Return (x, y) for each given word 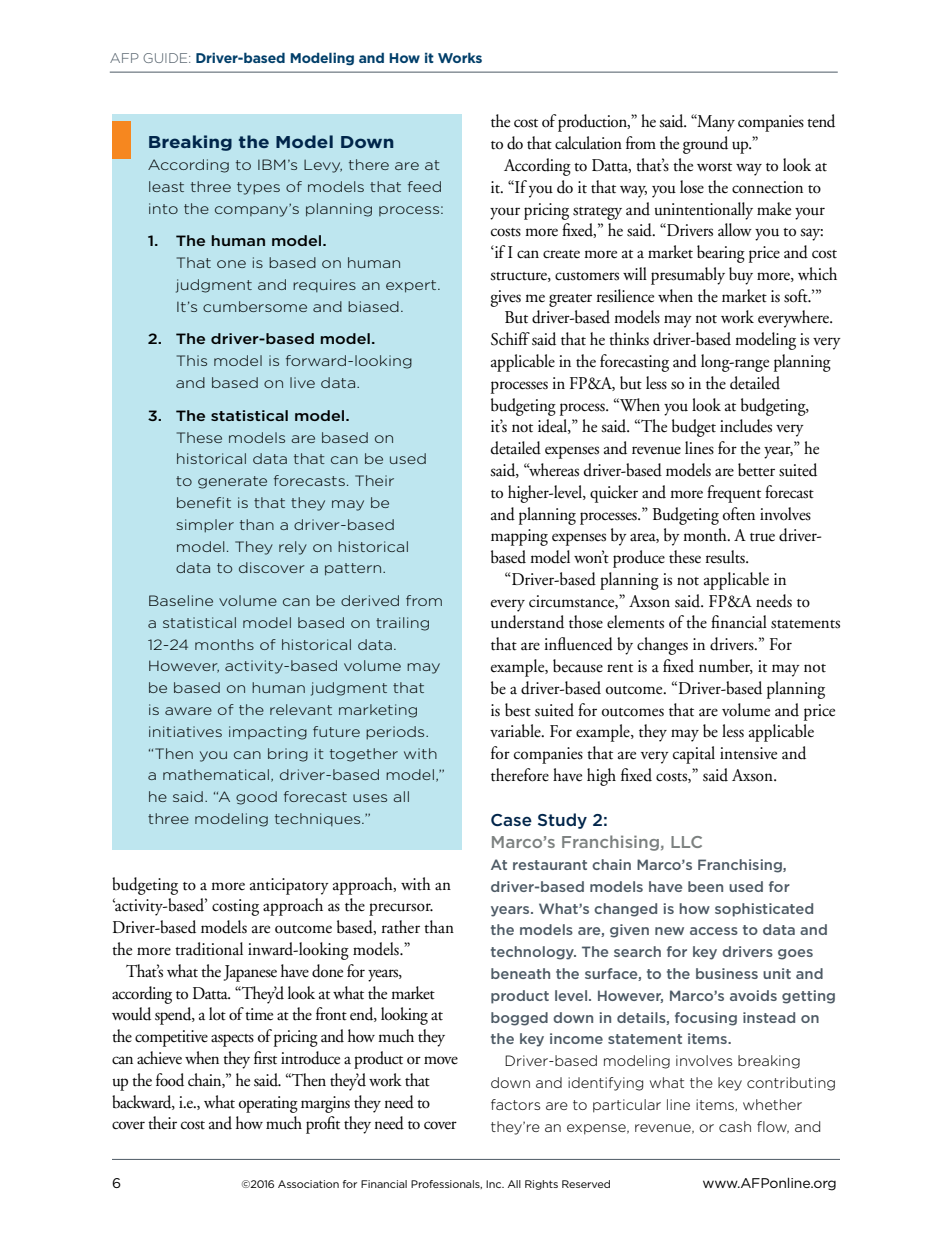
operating (268, 1104)
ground (705, 145)
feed (424, 186)
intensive (748, 753)
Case (511, 820)
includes (746, 426)
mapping (519, 537)
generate (232, 482)
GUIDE (166, 58)
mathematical (216, 774)
